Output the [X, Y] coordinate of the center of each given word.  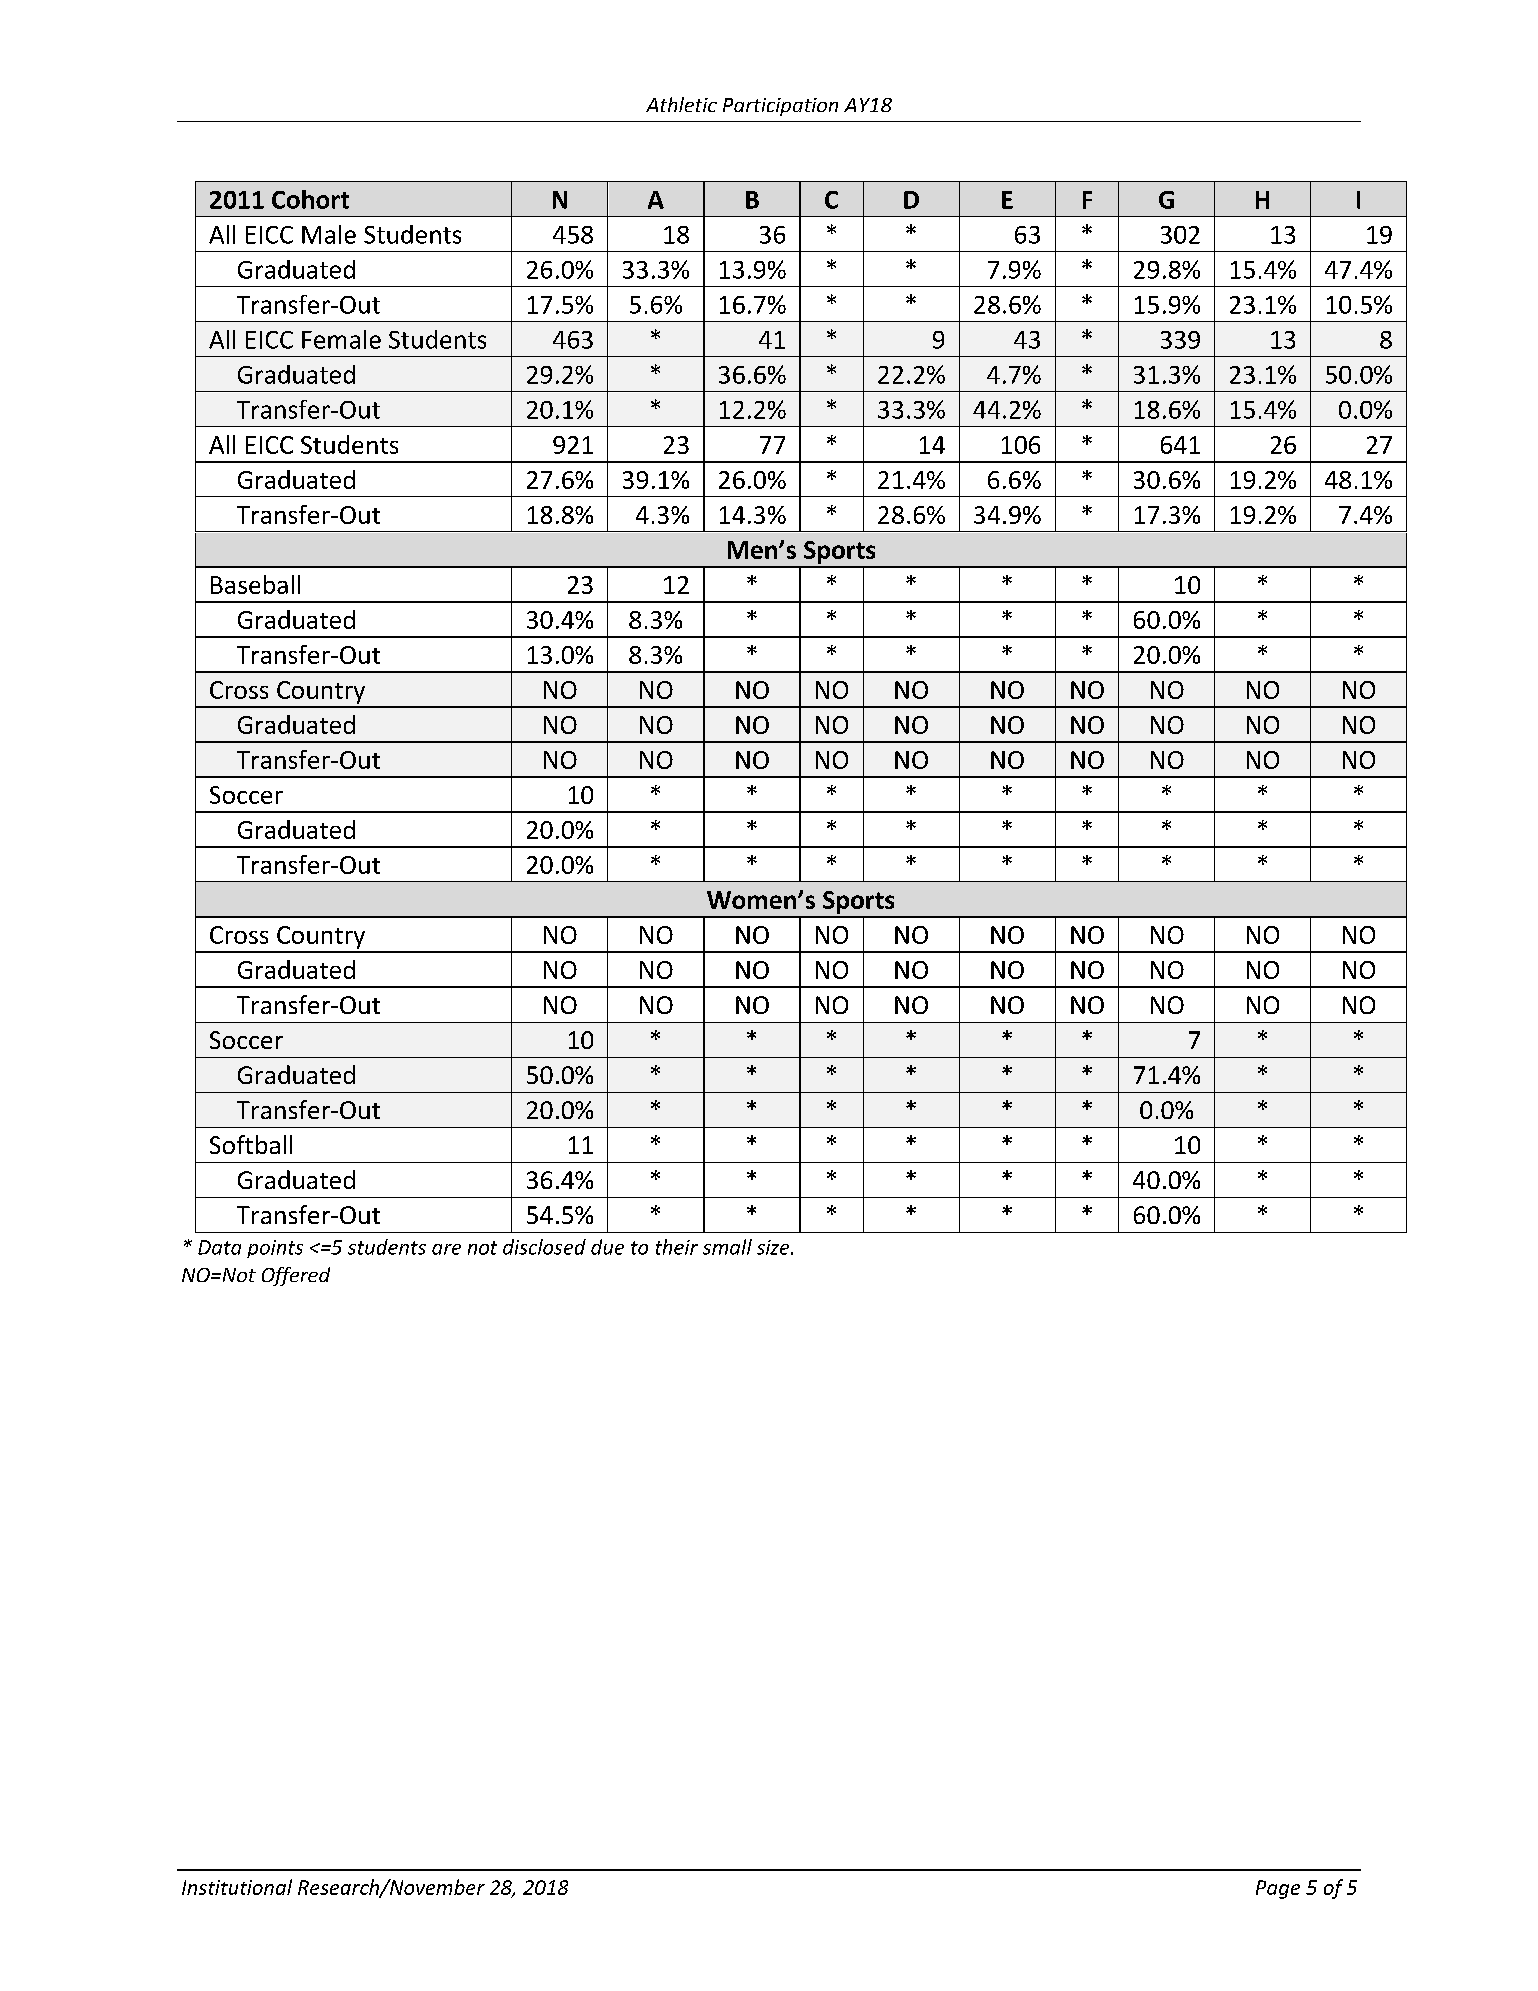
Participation [780, 107]
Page [1278, 1889]
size [774, 1247]
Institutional [237, 1887]
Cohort [310, 199]
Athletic [681, 104]
